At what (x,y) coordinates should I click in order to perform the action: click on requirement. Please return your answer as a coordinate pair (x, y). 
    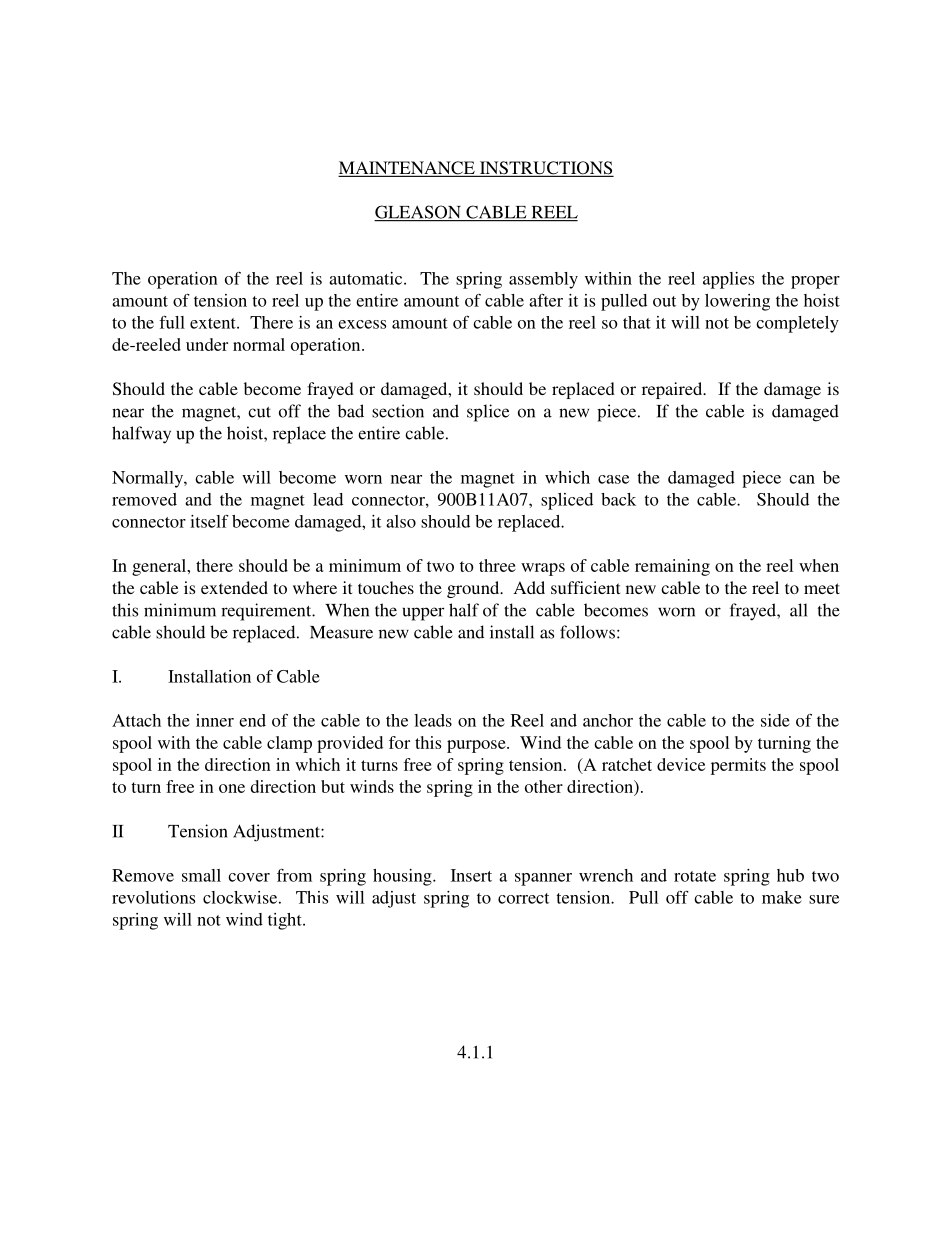
    Looking at the image, I should click on (267, 612).
